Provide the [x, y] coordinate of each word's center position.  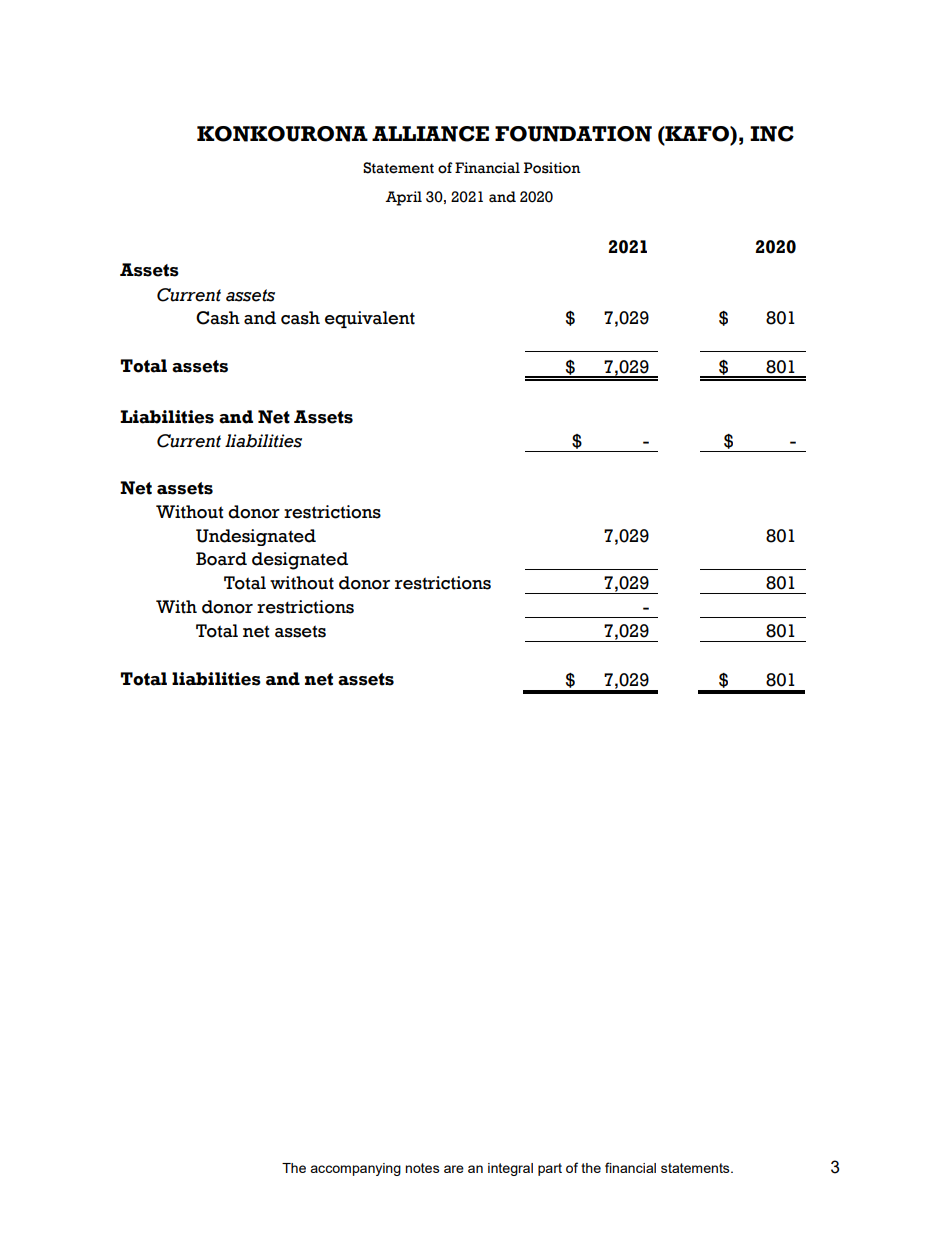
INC [772, 134]
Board [221, 559]
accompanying [355, 1169]
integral [510, 1169]
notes [422, 1168]
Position [552, 168]
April [403, 198]
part [550, 1169]
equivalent [370, 319]
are [454, 1169]
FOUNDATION [573, 134]
